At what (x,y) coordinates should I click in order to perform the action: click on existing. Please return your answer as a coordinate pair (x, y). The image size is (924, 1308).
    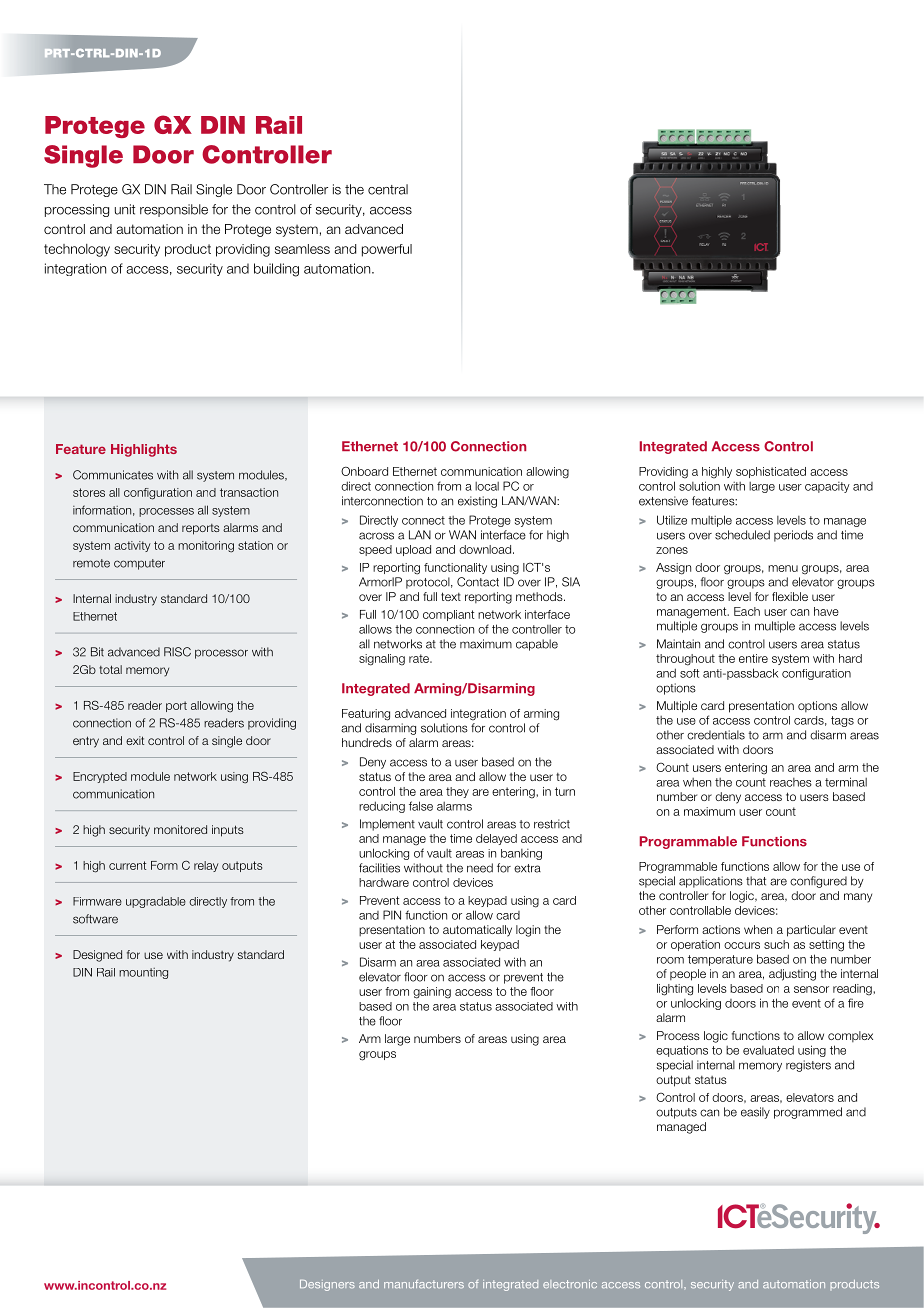
    Looking at the image, I should click on (477, 502).
